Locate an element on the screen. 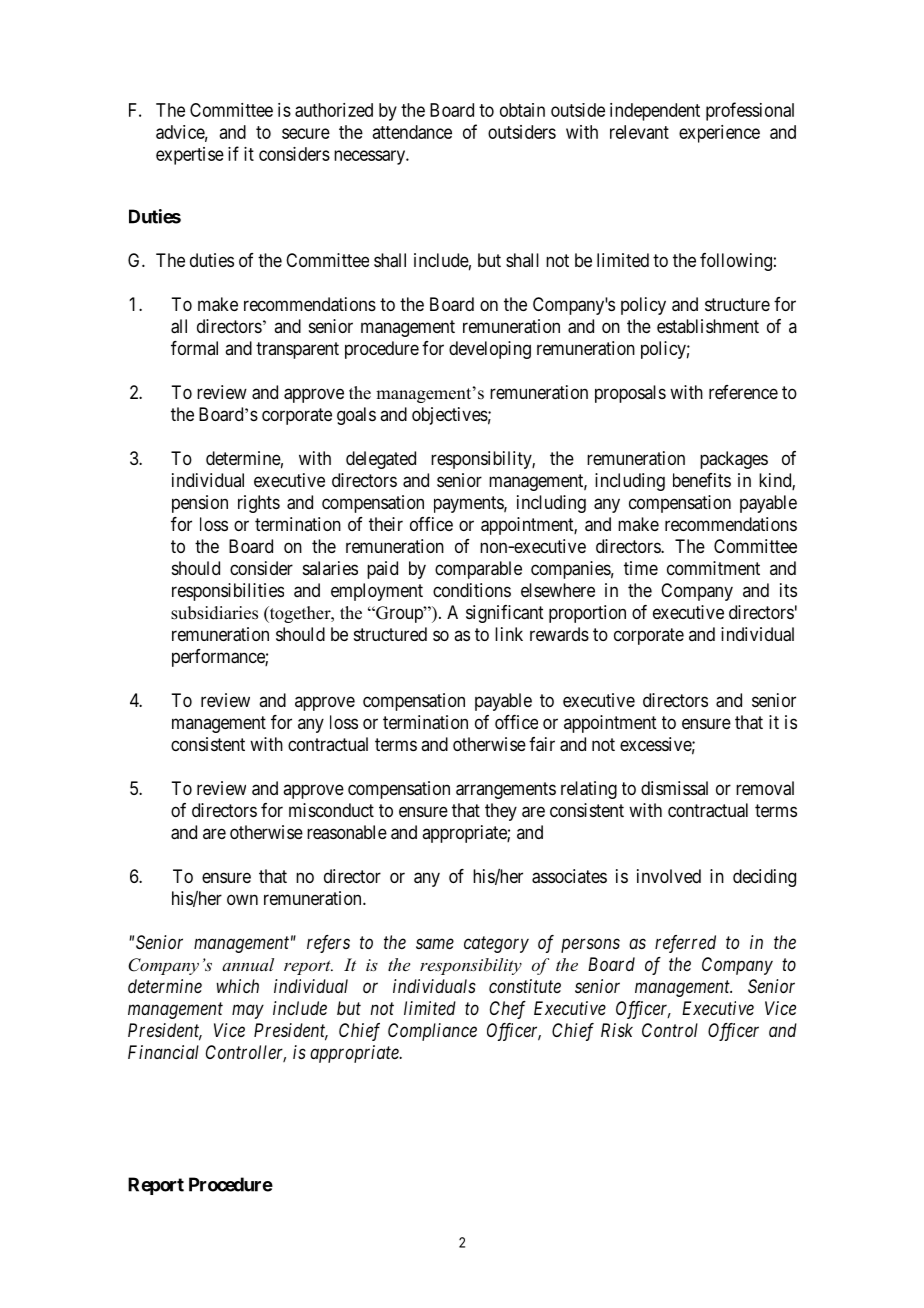  attendance is located at coordinates (412, 132).
